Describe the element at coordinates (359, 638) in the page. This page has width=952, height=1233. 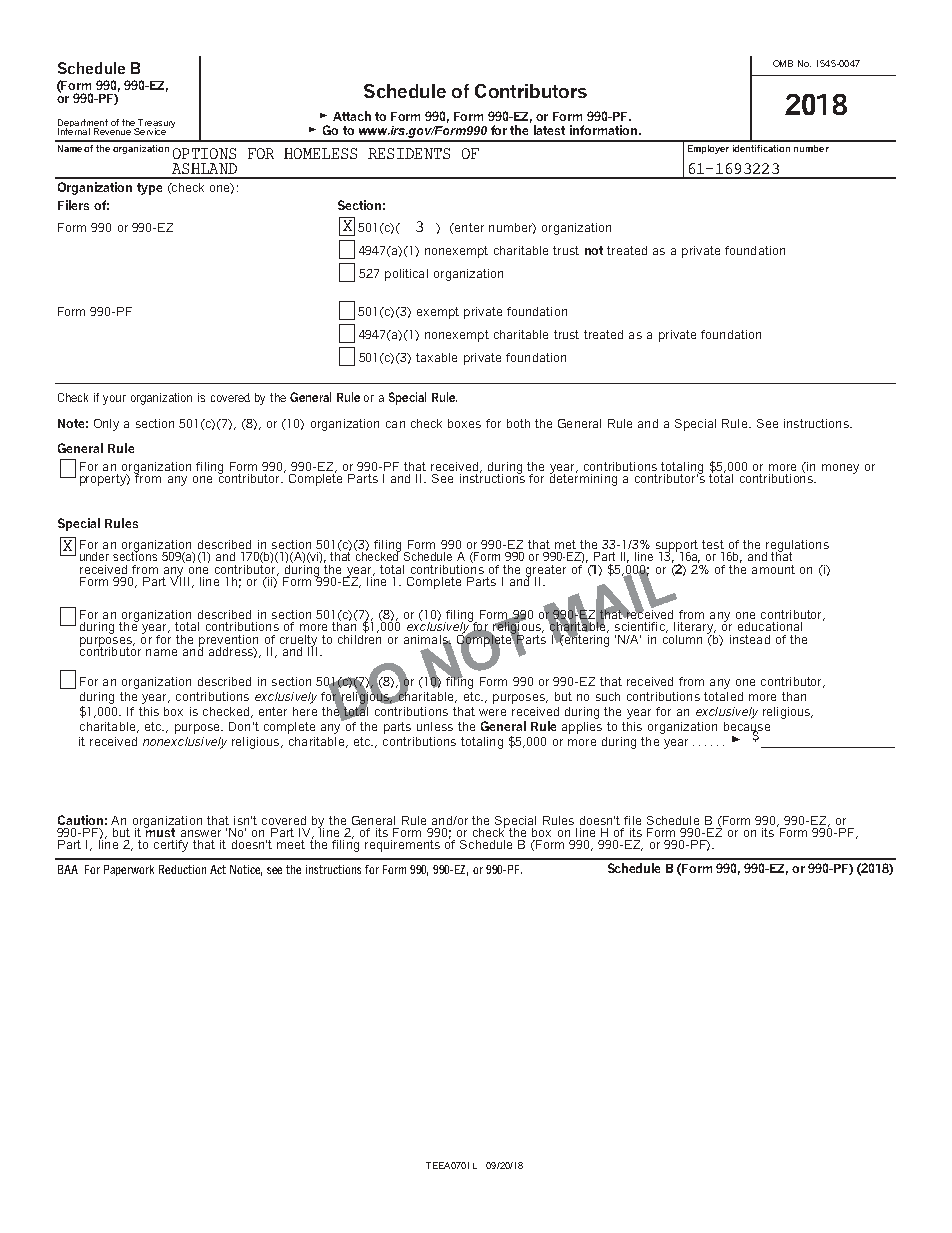
I see `children` at that location.
